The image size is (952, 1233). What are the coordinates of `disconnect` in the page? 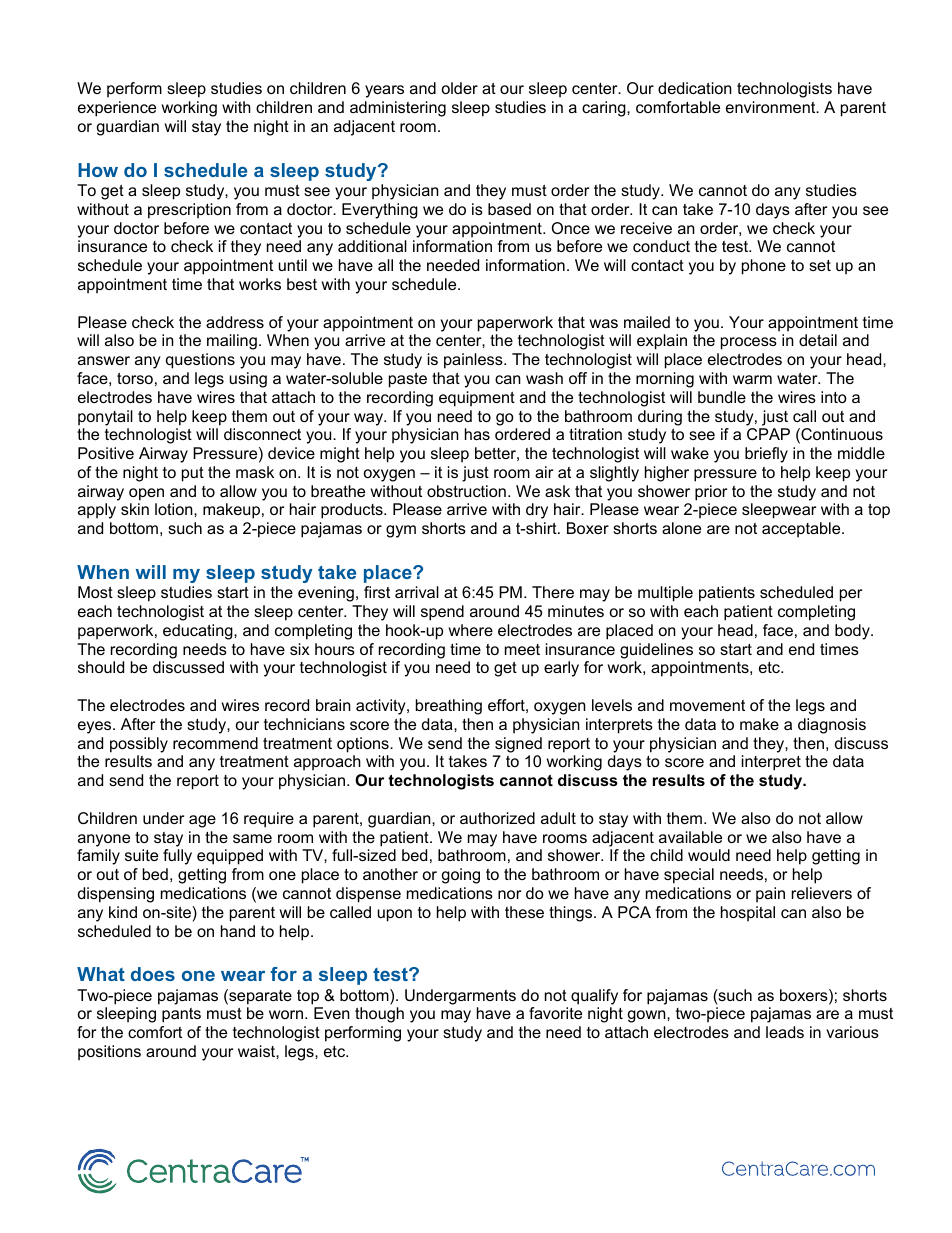 It's located at (262, 434).
